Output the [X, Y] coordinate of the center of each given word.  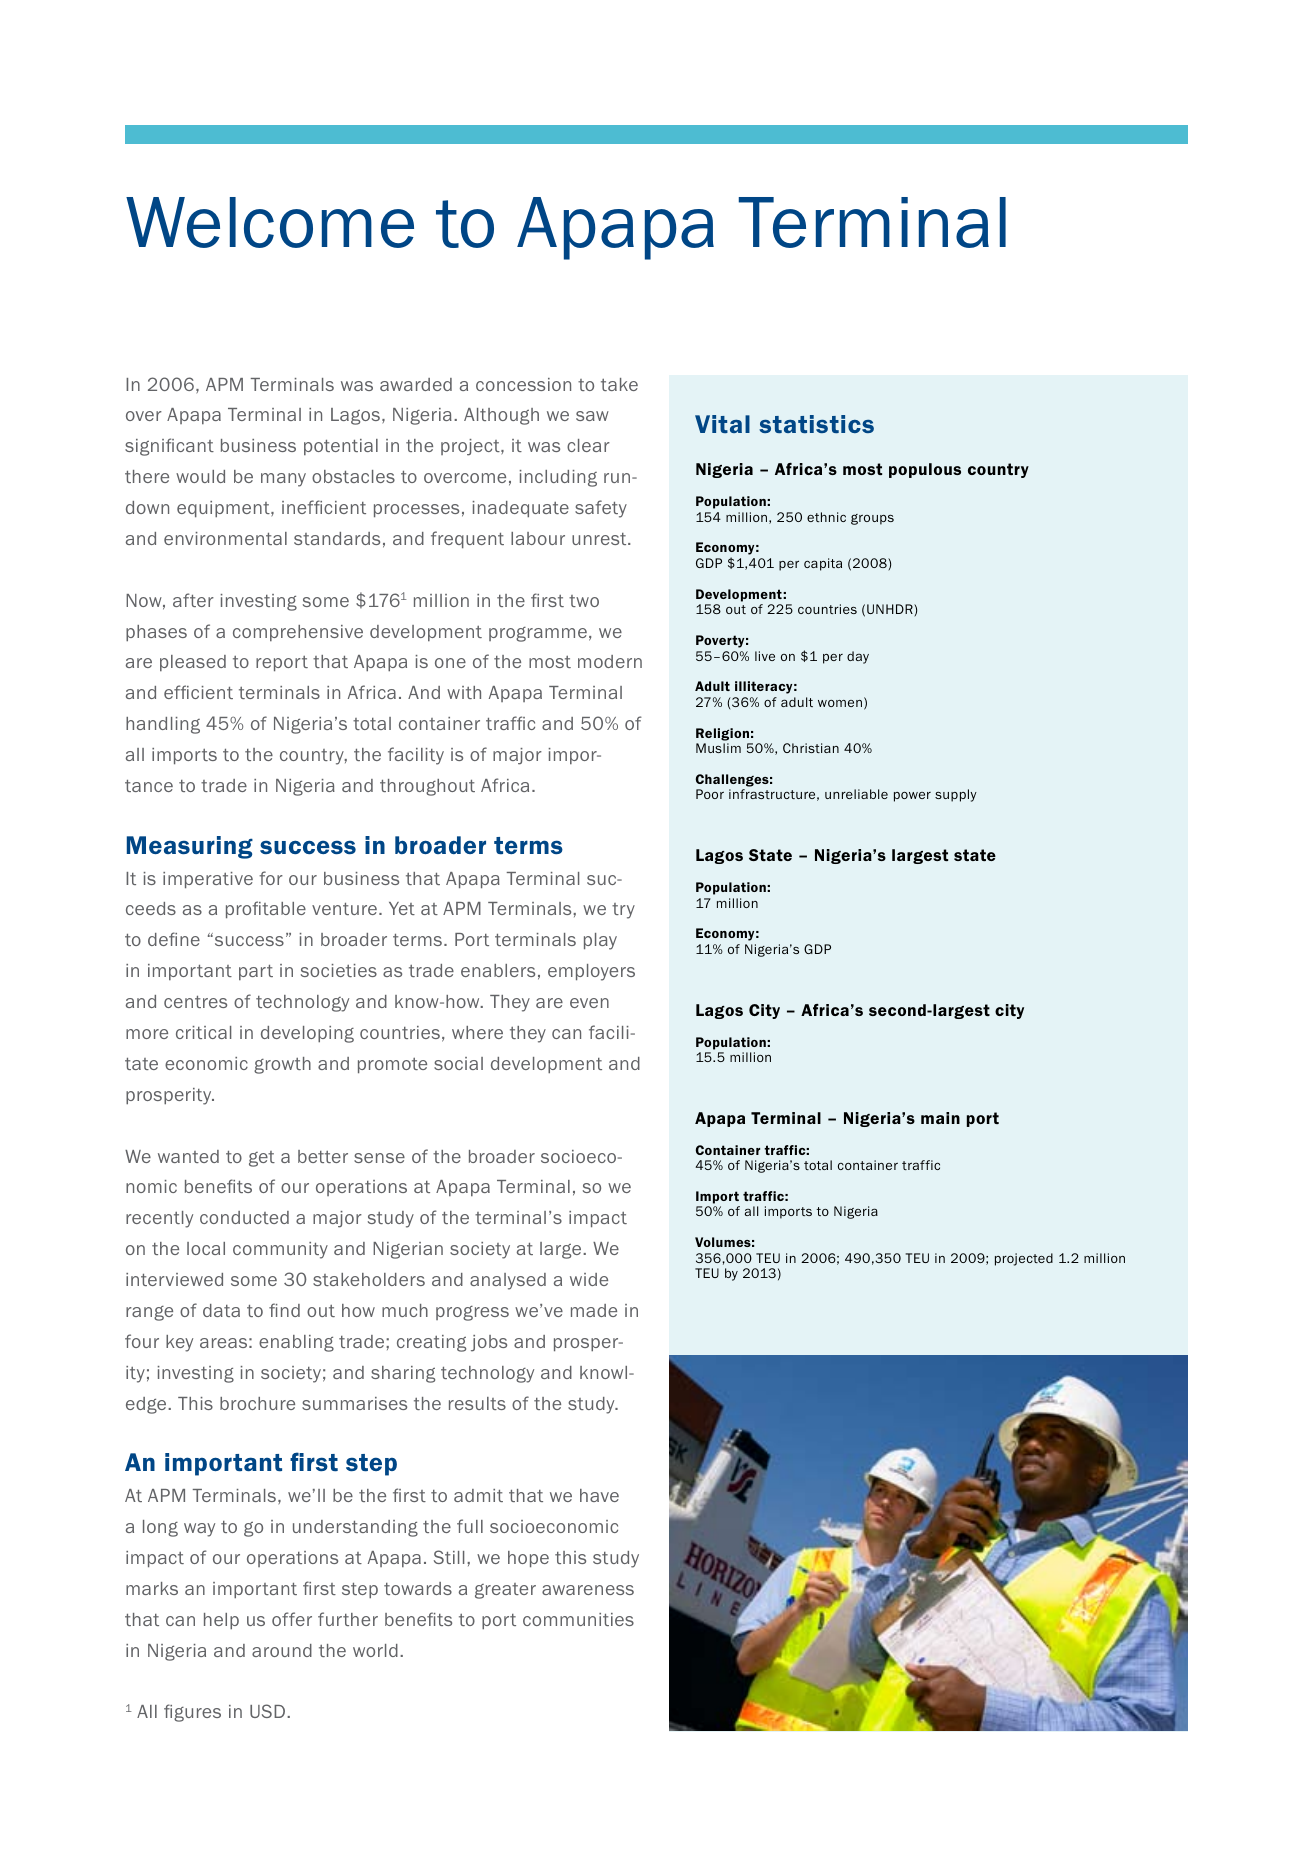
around [282, 1650]
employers [591, 972]
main [940, 1118]
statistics [816, 424]
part [256, 972]
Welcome [270, 222]
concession [523, 384]
